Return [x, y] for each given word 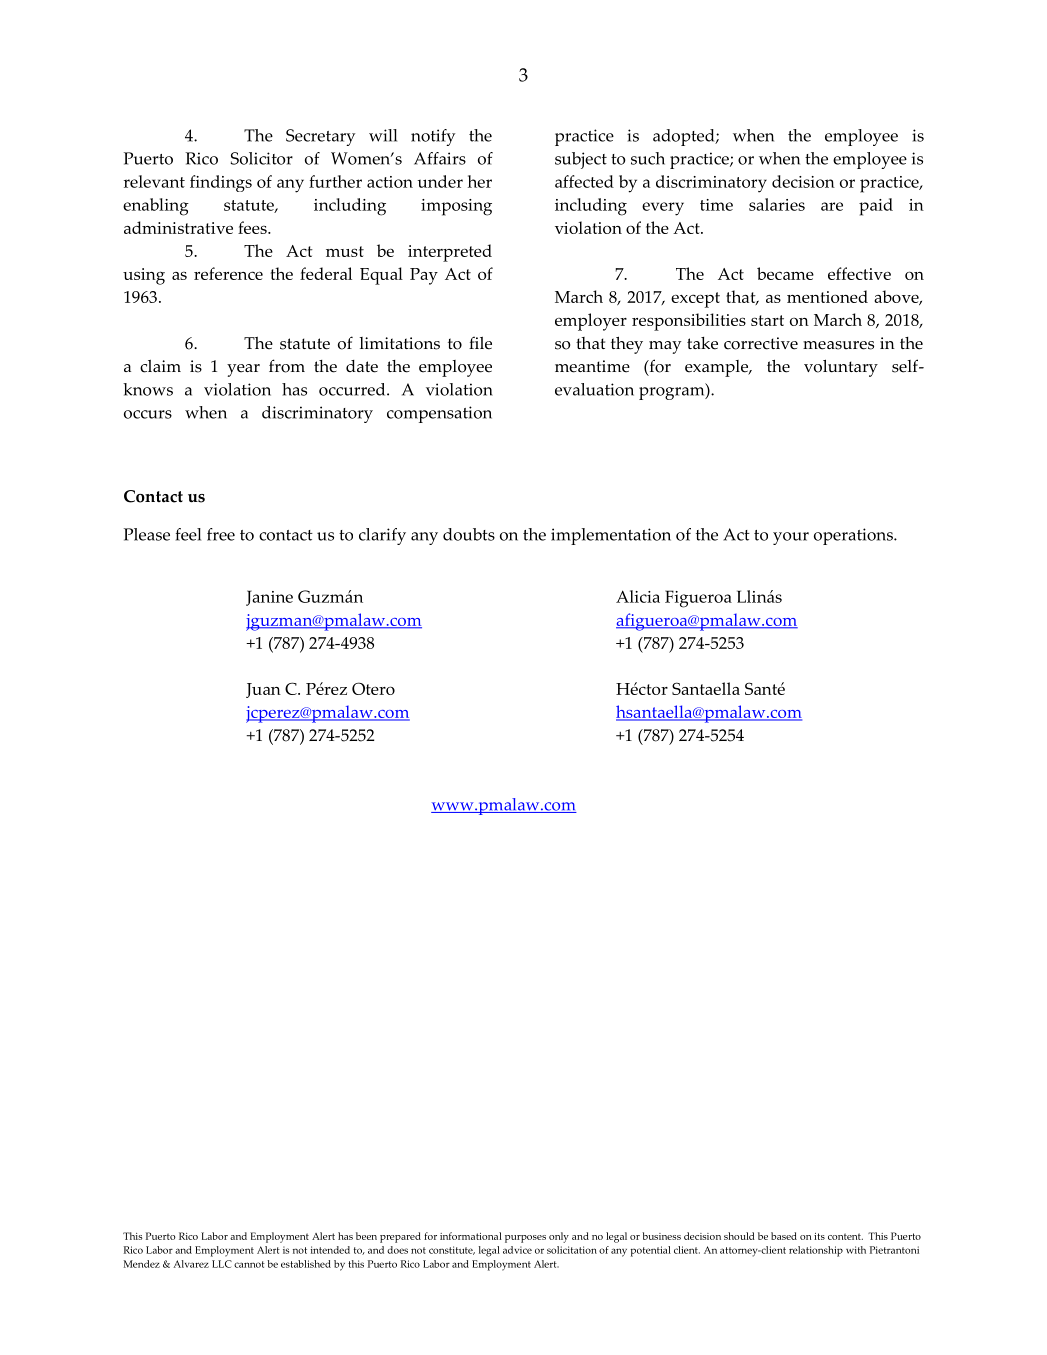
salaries [777, 204]
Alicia [638, 596]
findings [221, 183]
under [440, 181]
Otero [373, 688]
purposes [525, 1239]
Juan [263, 690]
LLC [222, 1264]
